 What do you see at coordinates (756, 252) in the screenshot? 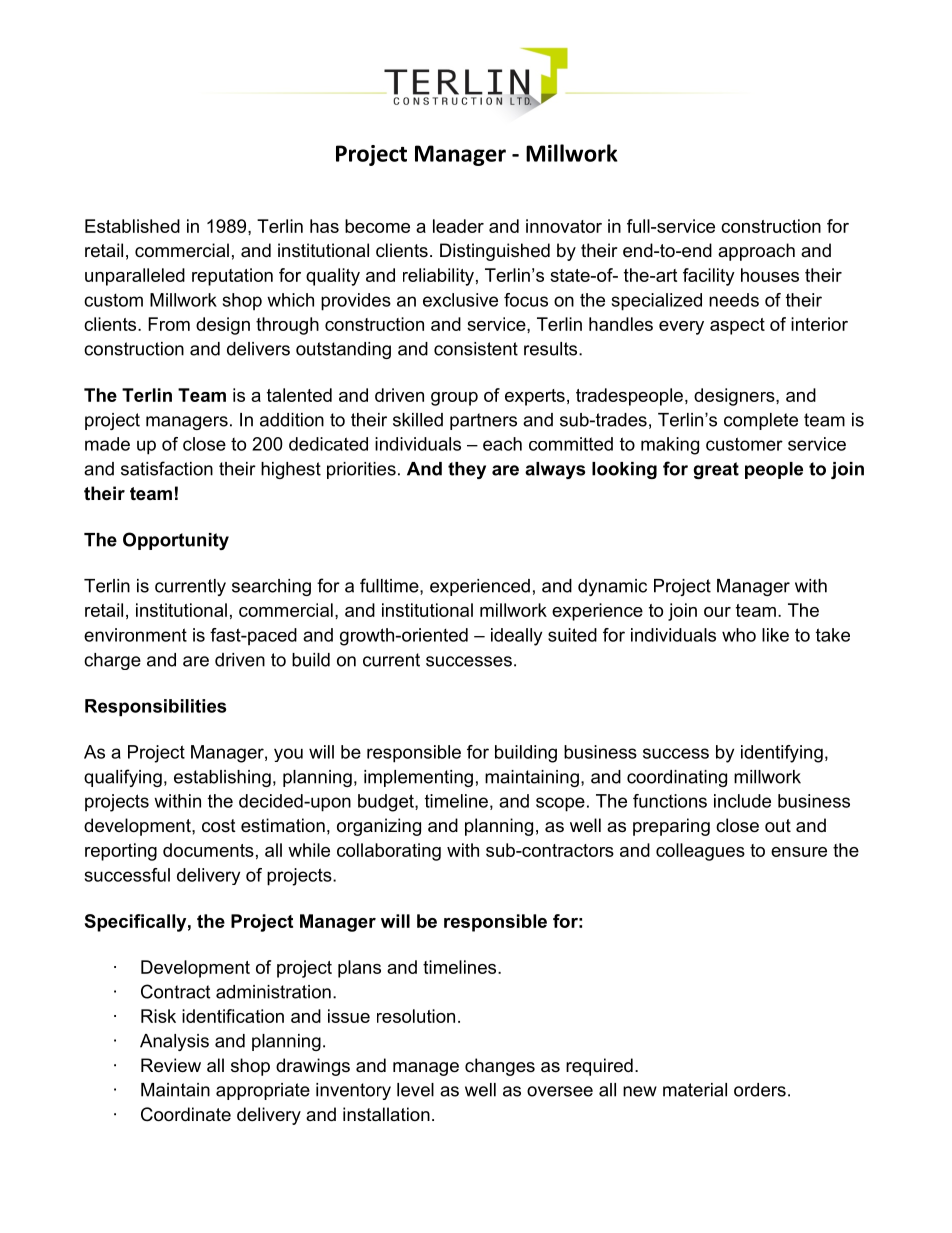
I see `approach` at bounding box center [756, 252].
